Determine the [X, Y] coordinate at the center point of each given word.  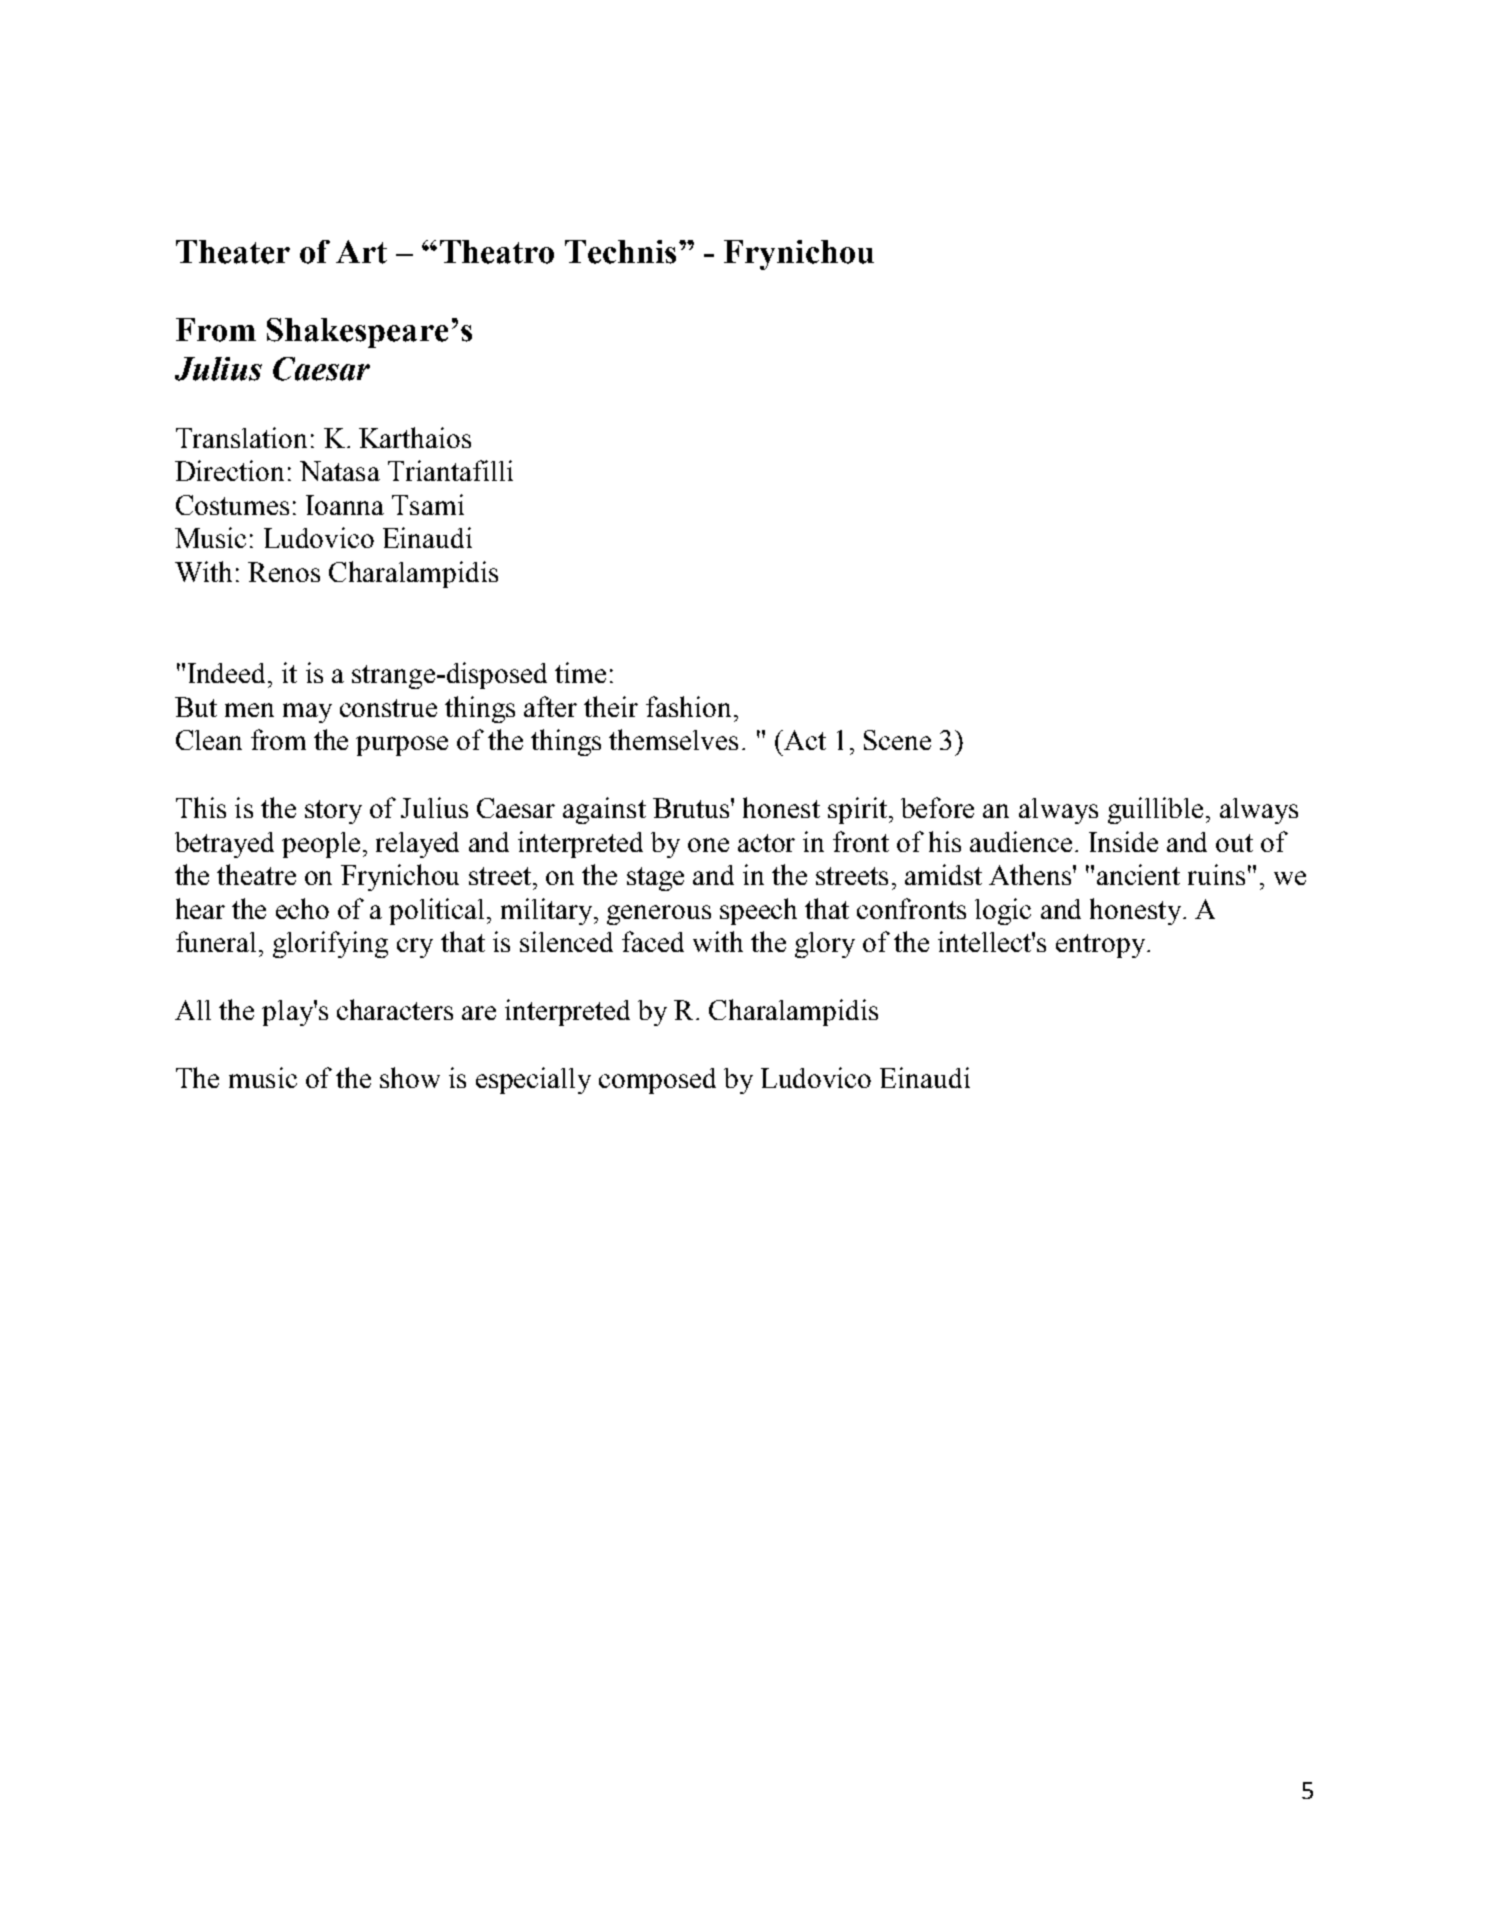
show [410, 1077]
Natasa [340, 471]
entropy [1102, 946]
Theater [233, 252]
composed [657, 1081]
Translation [241, 437]
